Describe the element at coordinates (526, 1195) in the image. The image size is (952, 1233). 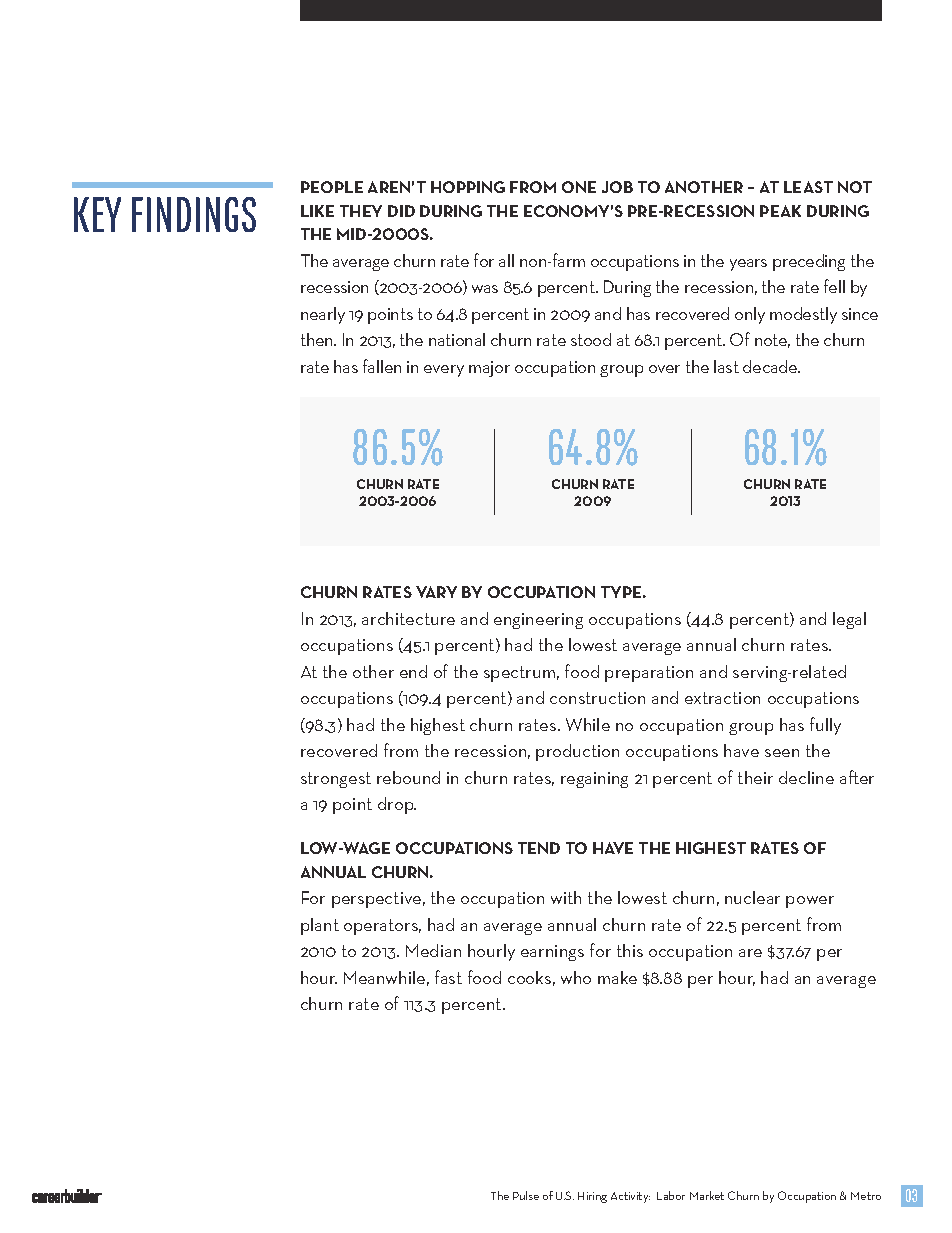
I see `Pulse` at that location.
